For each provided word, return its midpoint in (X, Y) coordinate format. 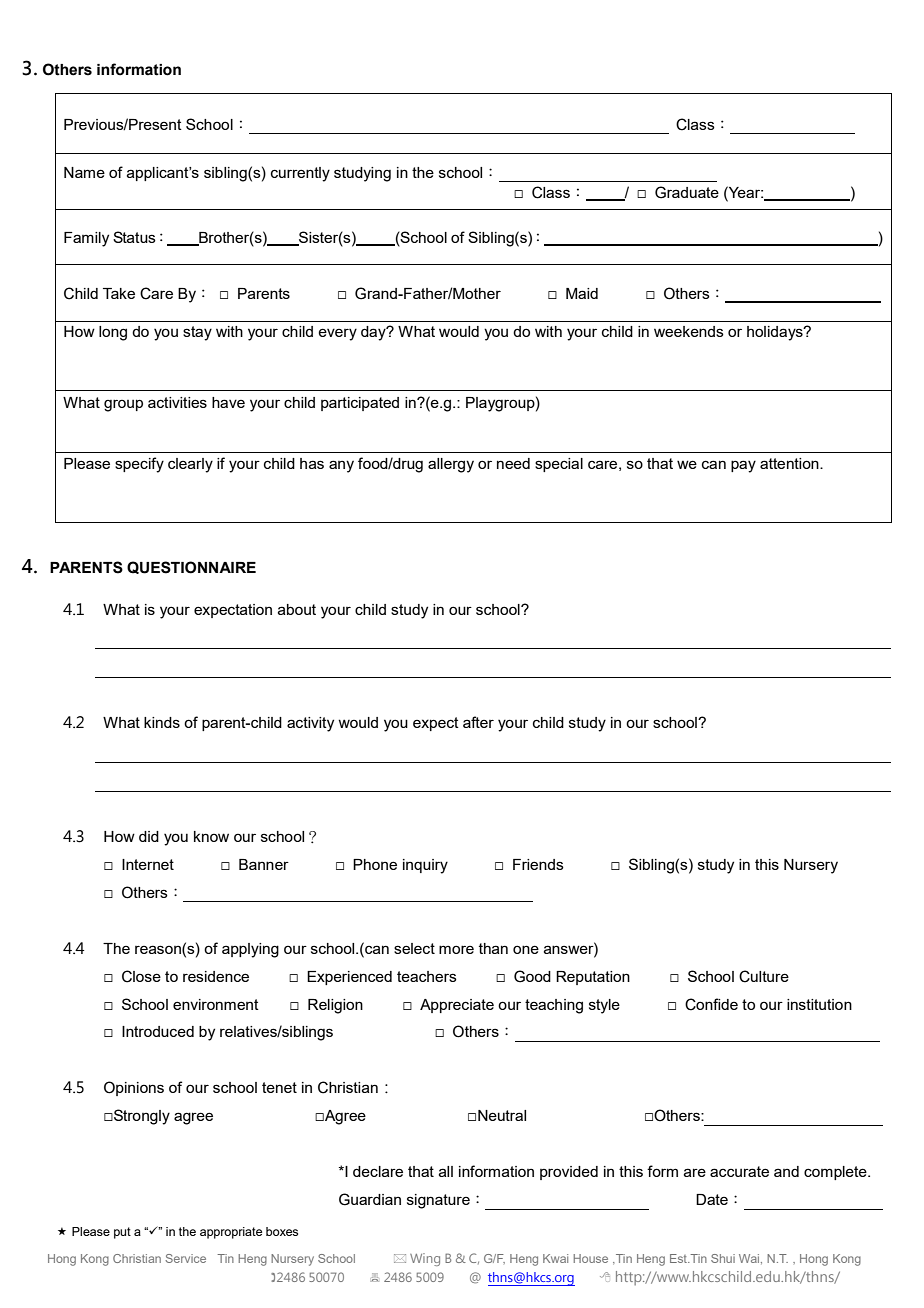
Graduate (687, 192)
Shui (723, 1258)
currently (300, 174)
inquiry (425, 866)
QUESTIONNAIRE (191, 567)
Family (86, 239)
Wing (425, 1259)
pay (743, 466)
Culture (764, 976)
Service (185, 1258)
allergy (451, 465)
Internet (148, 864)
